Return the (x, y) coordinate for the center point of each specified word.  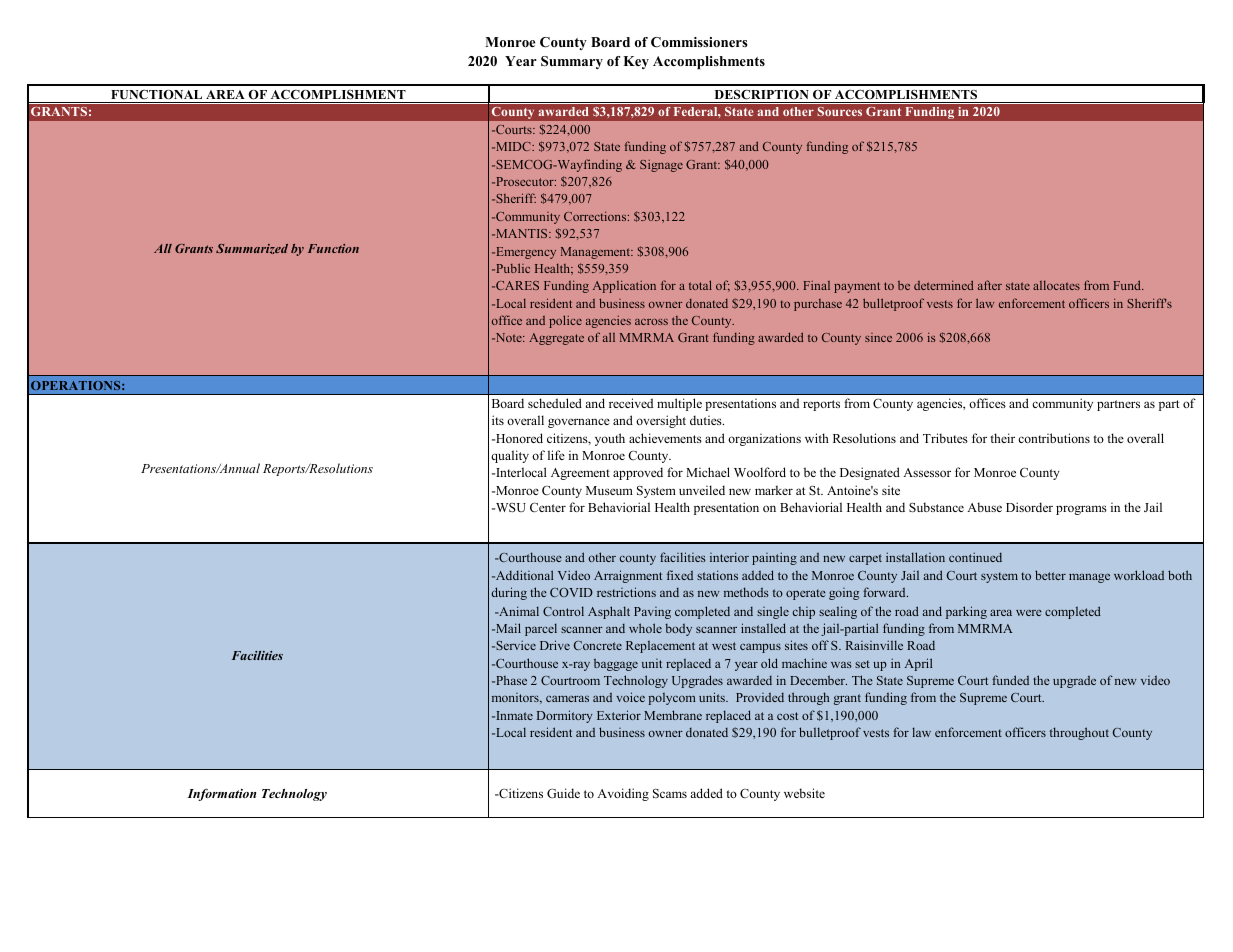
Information (221, 794)
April (918, 664)
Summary (572, 62)
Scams (670, 793)
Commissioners (699, 42)
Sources (839, 111)
